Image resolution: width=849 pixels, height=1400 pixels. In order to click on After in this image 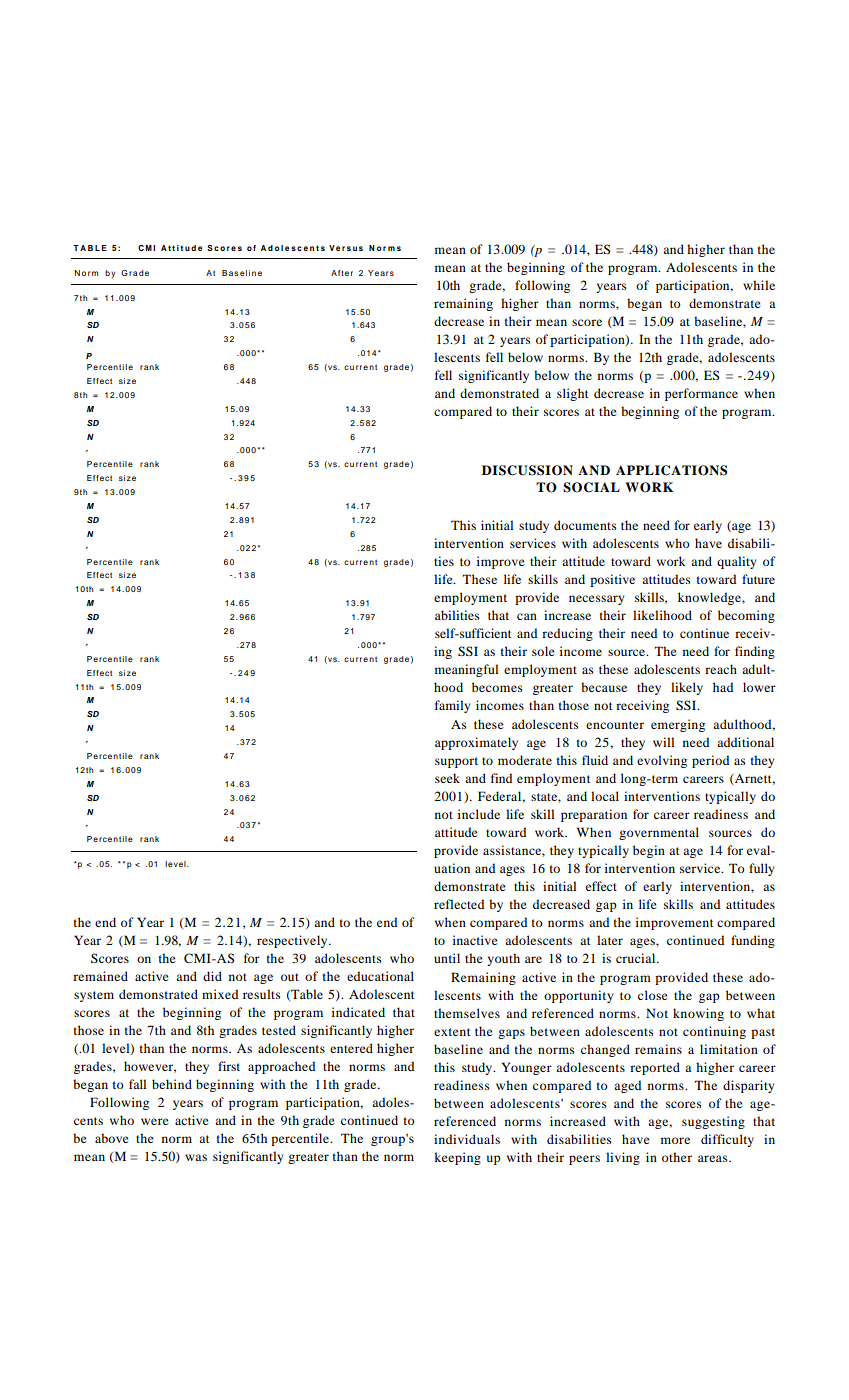, I will do `click(342, 273)`.
